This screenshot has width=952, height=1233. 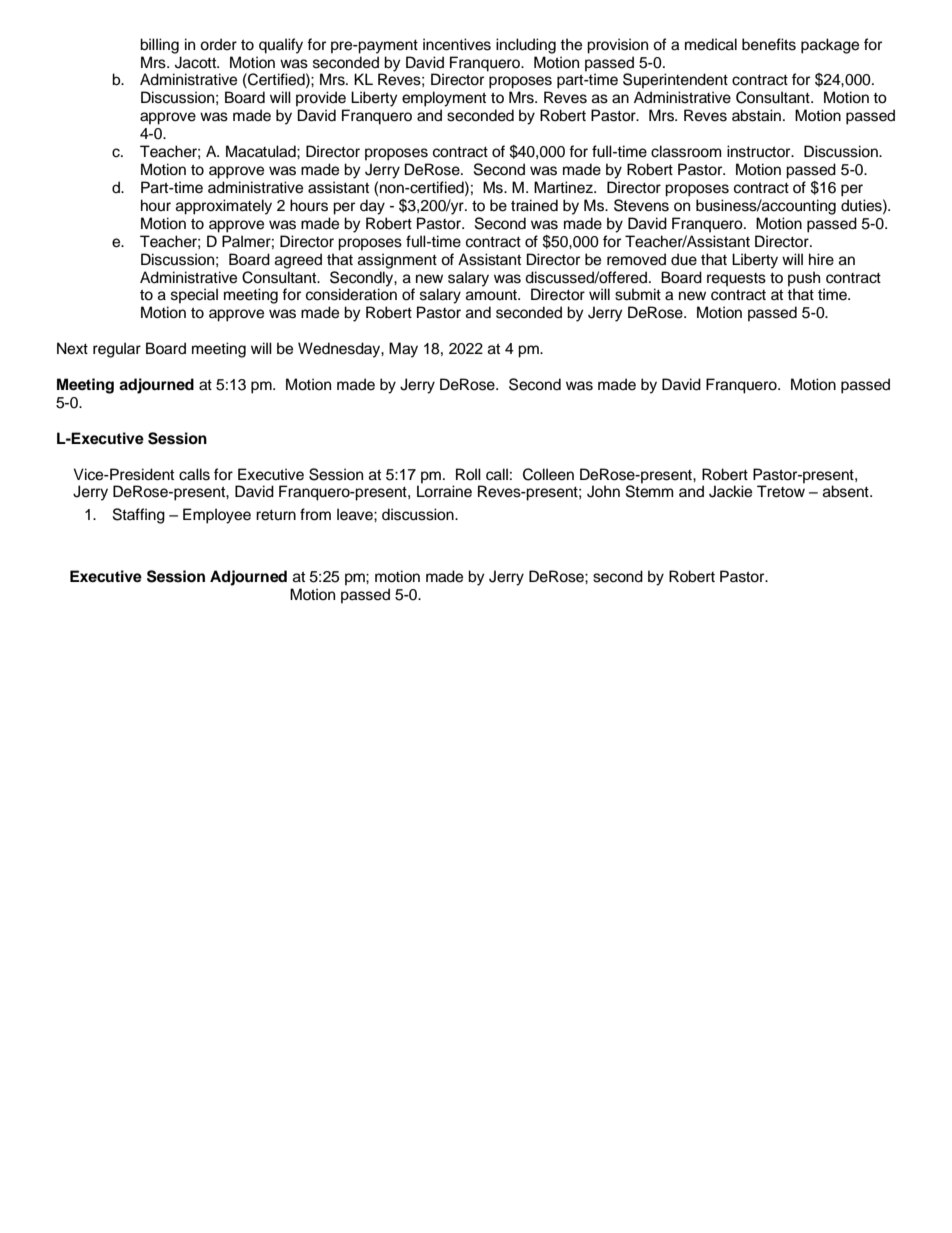 What do you see at coordinates (769, 44) in the screenshot?
I see `benefits` at bounding box center [769, 44].
